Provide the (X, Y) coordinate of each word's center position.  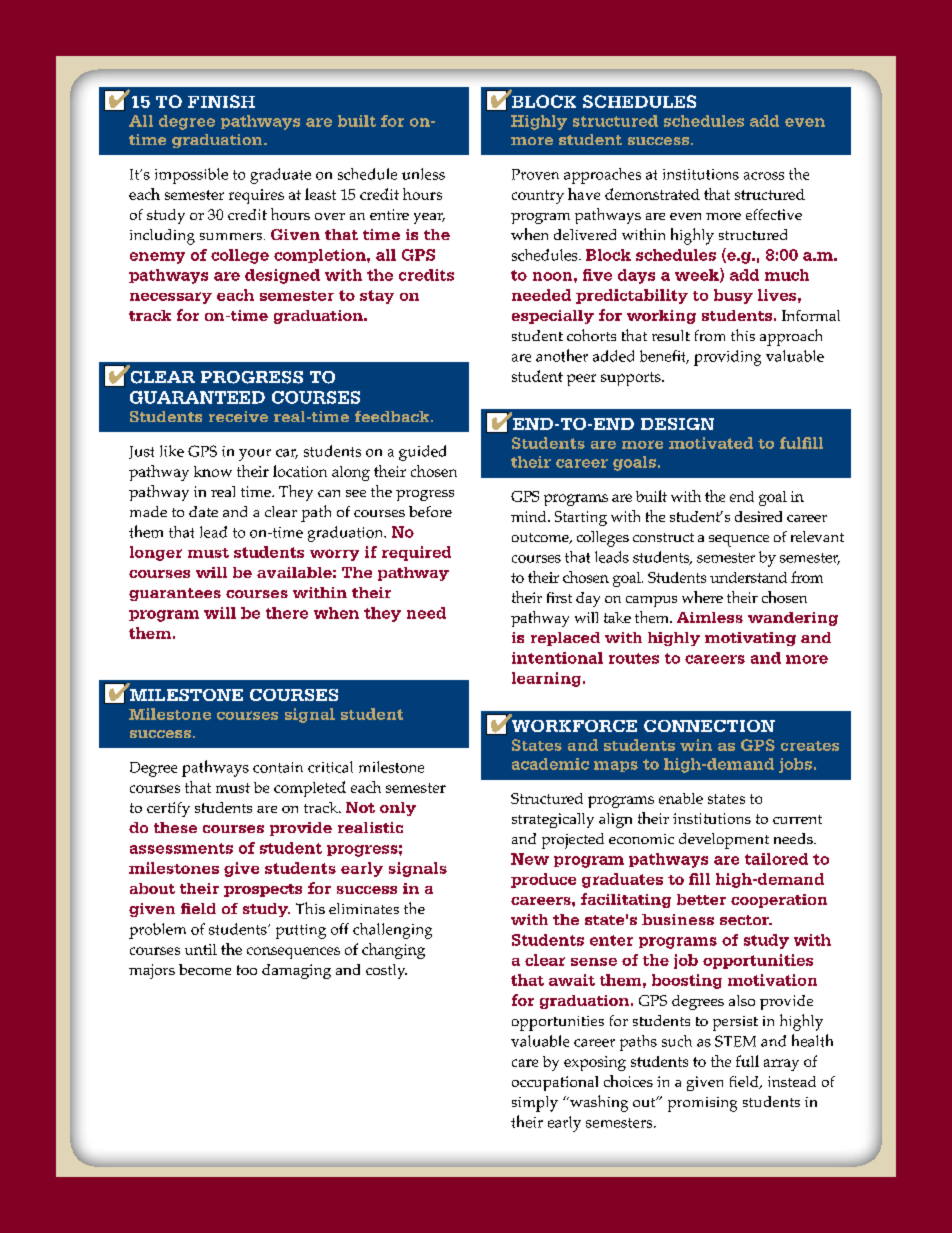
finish (221, 101)
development (724, 841)
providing (727, 358)
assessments (181, 848)
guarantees (175, 594)
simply (535, 1104)
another (562, 355)
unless (423, 174)
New (530, 859)
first (559, 597)
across (764, 176)
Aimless (710, 617)
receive (238, 416)
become (205, 969)
